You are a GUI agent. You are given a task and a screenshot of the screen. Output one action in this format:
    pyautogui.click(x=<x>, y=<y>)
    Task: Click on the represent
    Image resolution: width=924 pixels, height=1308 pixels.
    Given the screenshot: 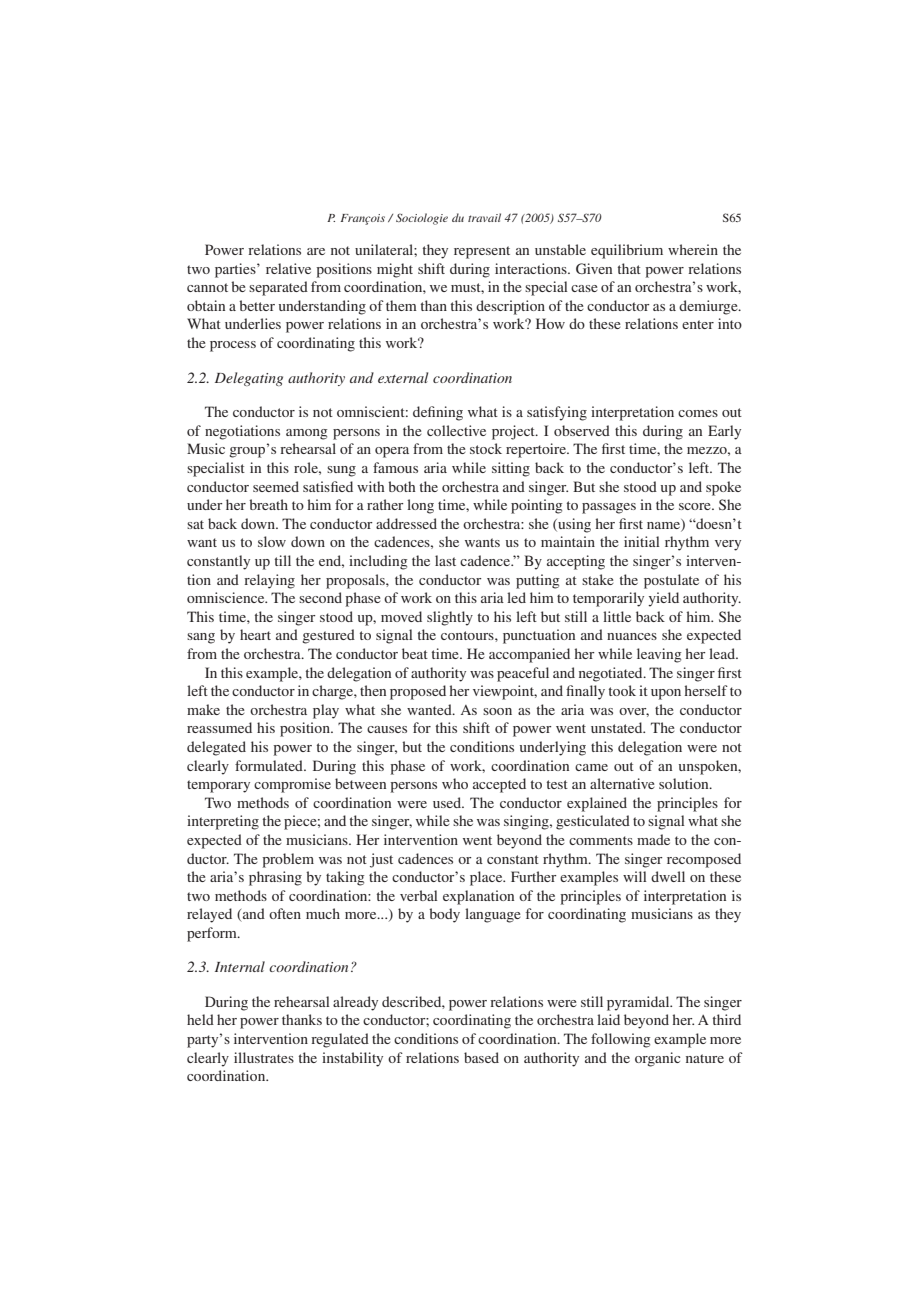 What is the action you would take?
    pyautogui.click(x=482, y=252)
